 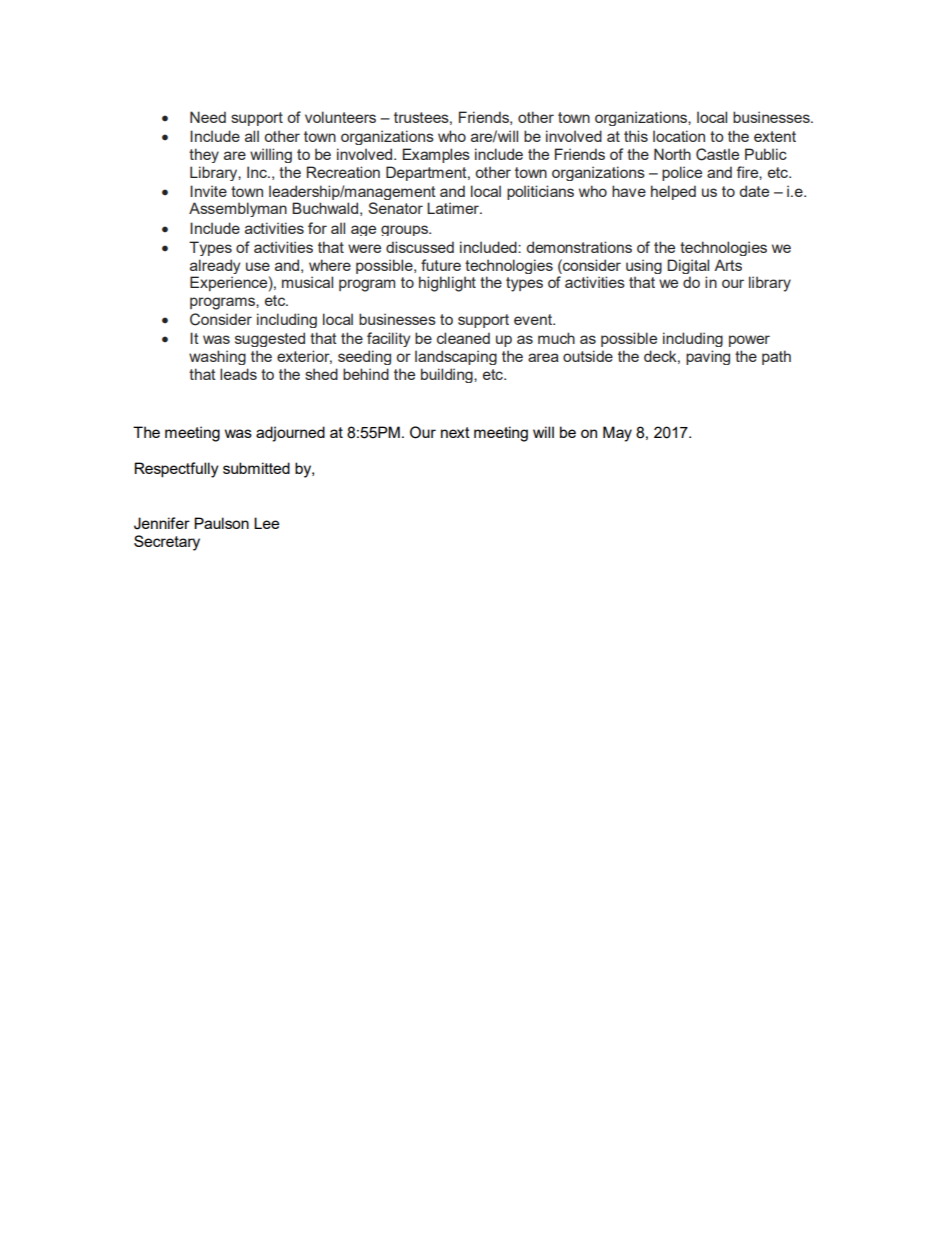 I want to click on Paulson, so click(x=221, y=523).
